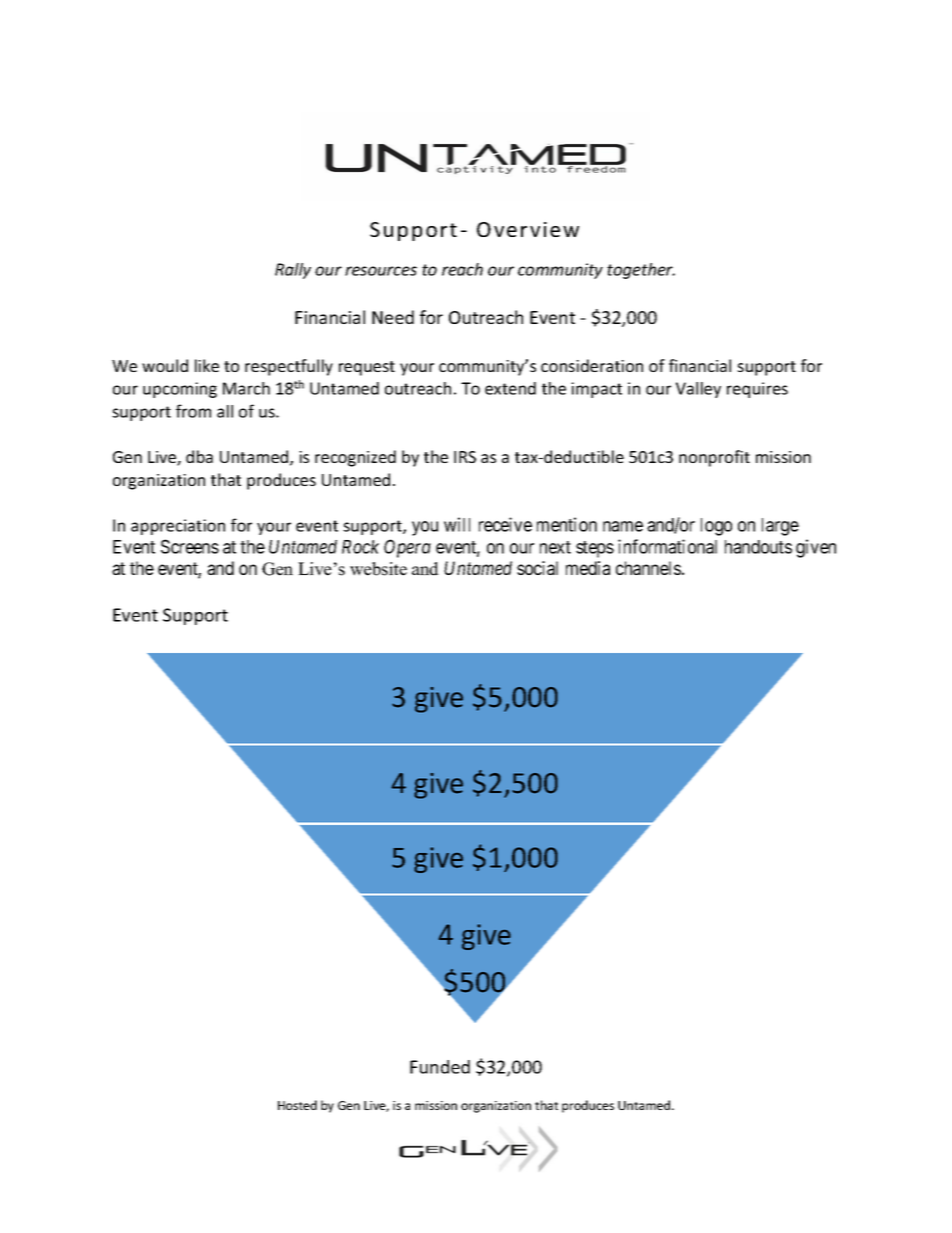 The height and width of the document is (1233, 952). What do you see at coordinates (537, 568) in the document?
I see `social` at bounding box center [537, 568].
